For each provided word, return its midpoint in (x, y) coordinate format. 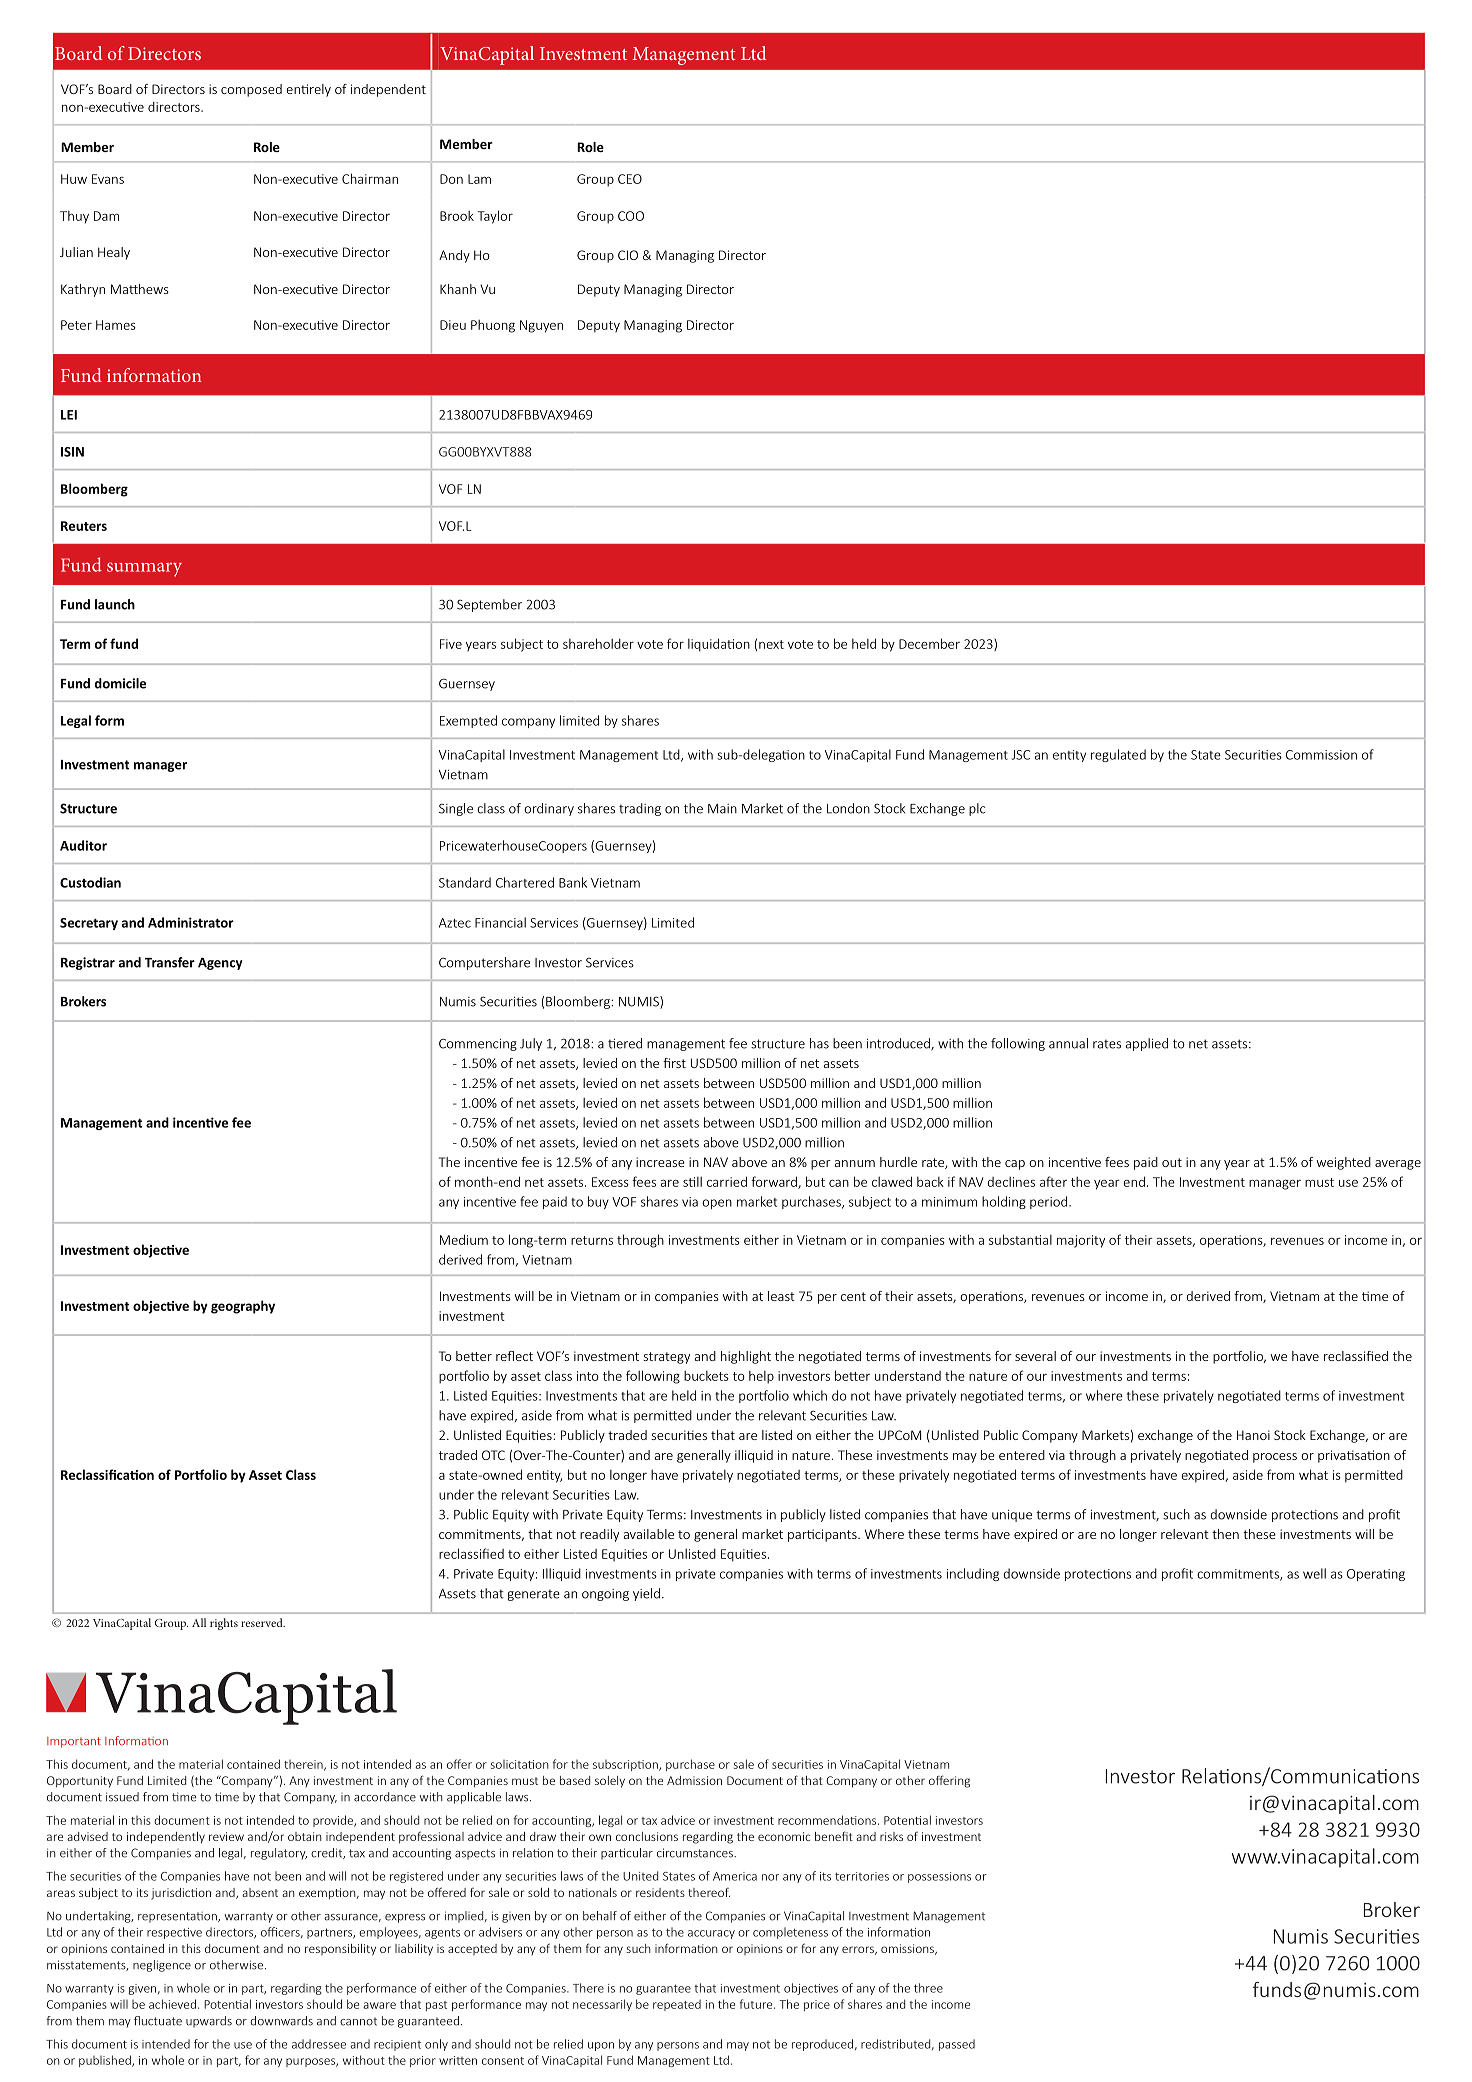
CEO (630, 179)
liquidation (719, 645)
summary (144, 569)
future (757, 2004)
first (674, 1063)
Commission (1321, 755)
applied (1146, 1044)
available (649, 1534)
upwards (209, 2022)
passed (957, 2045)
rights (224, 1624)
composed (251, 90)
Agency (220, 964)
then (1225, 1534)
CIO (628, 255)
